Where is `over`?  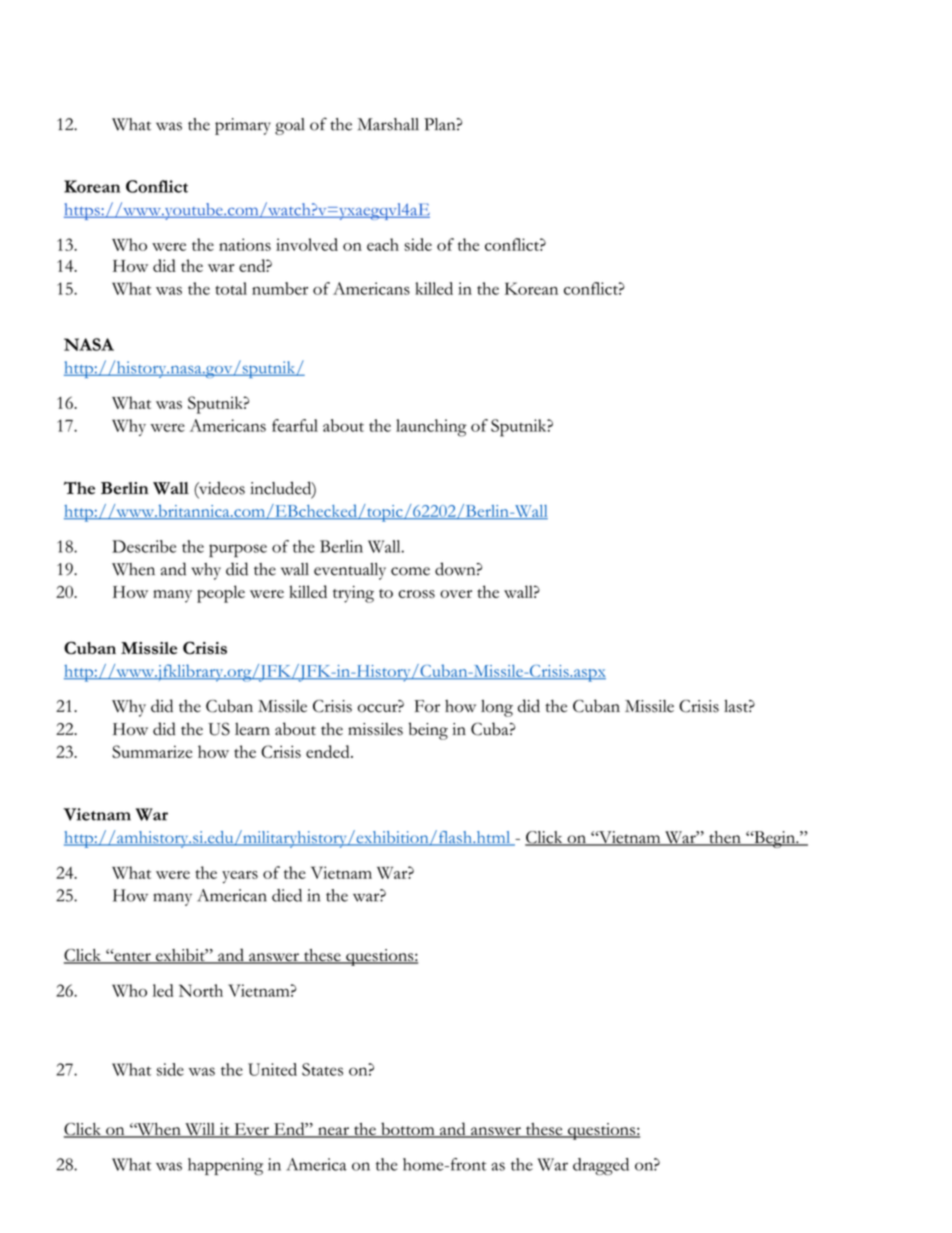
over is located at coordinates (456, 594).
